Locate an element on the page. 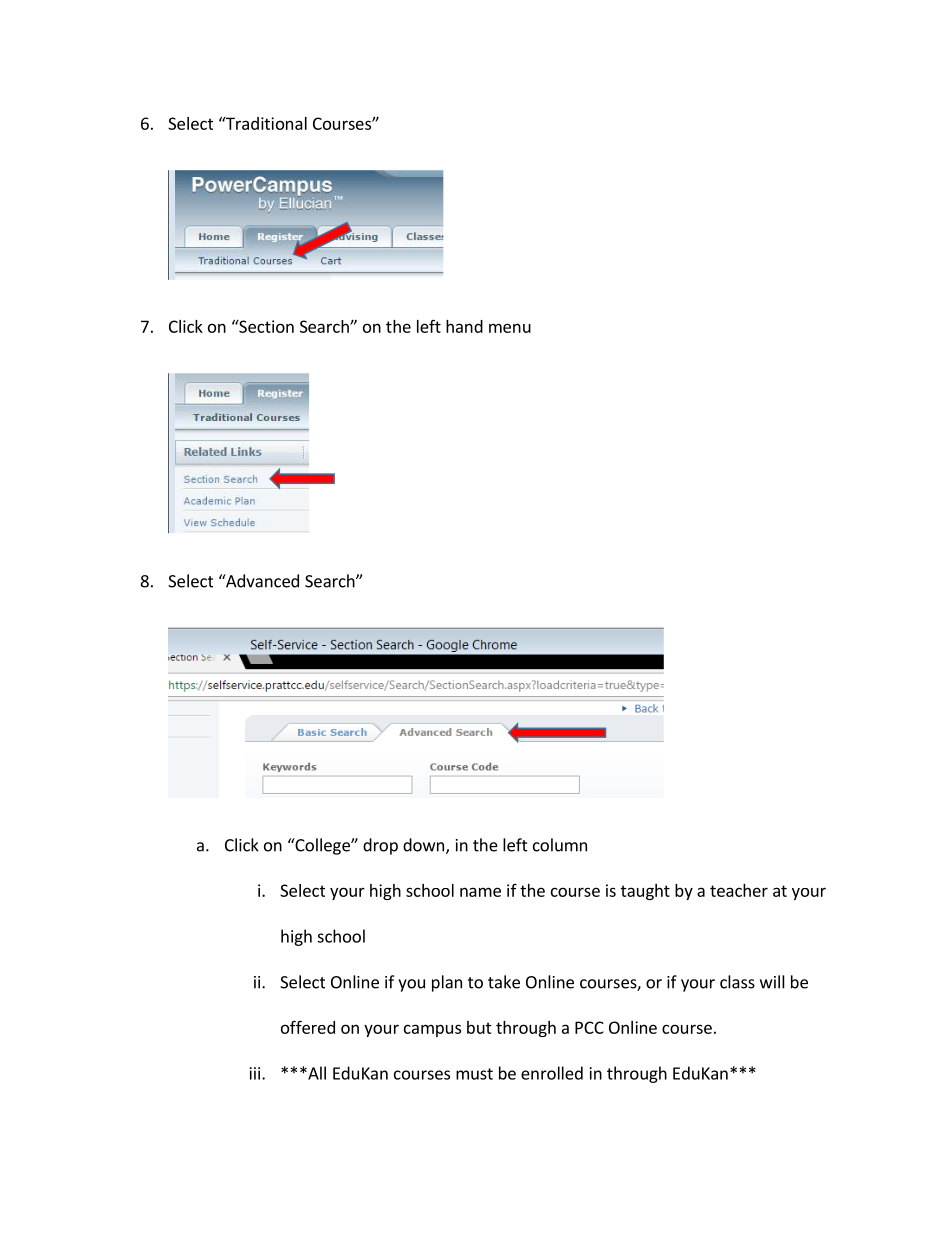 This document has height=1233, width=952. taught is located at coordinates (645, 892).
